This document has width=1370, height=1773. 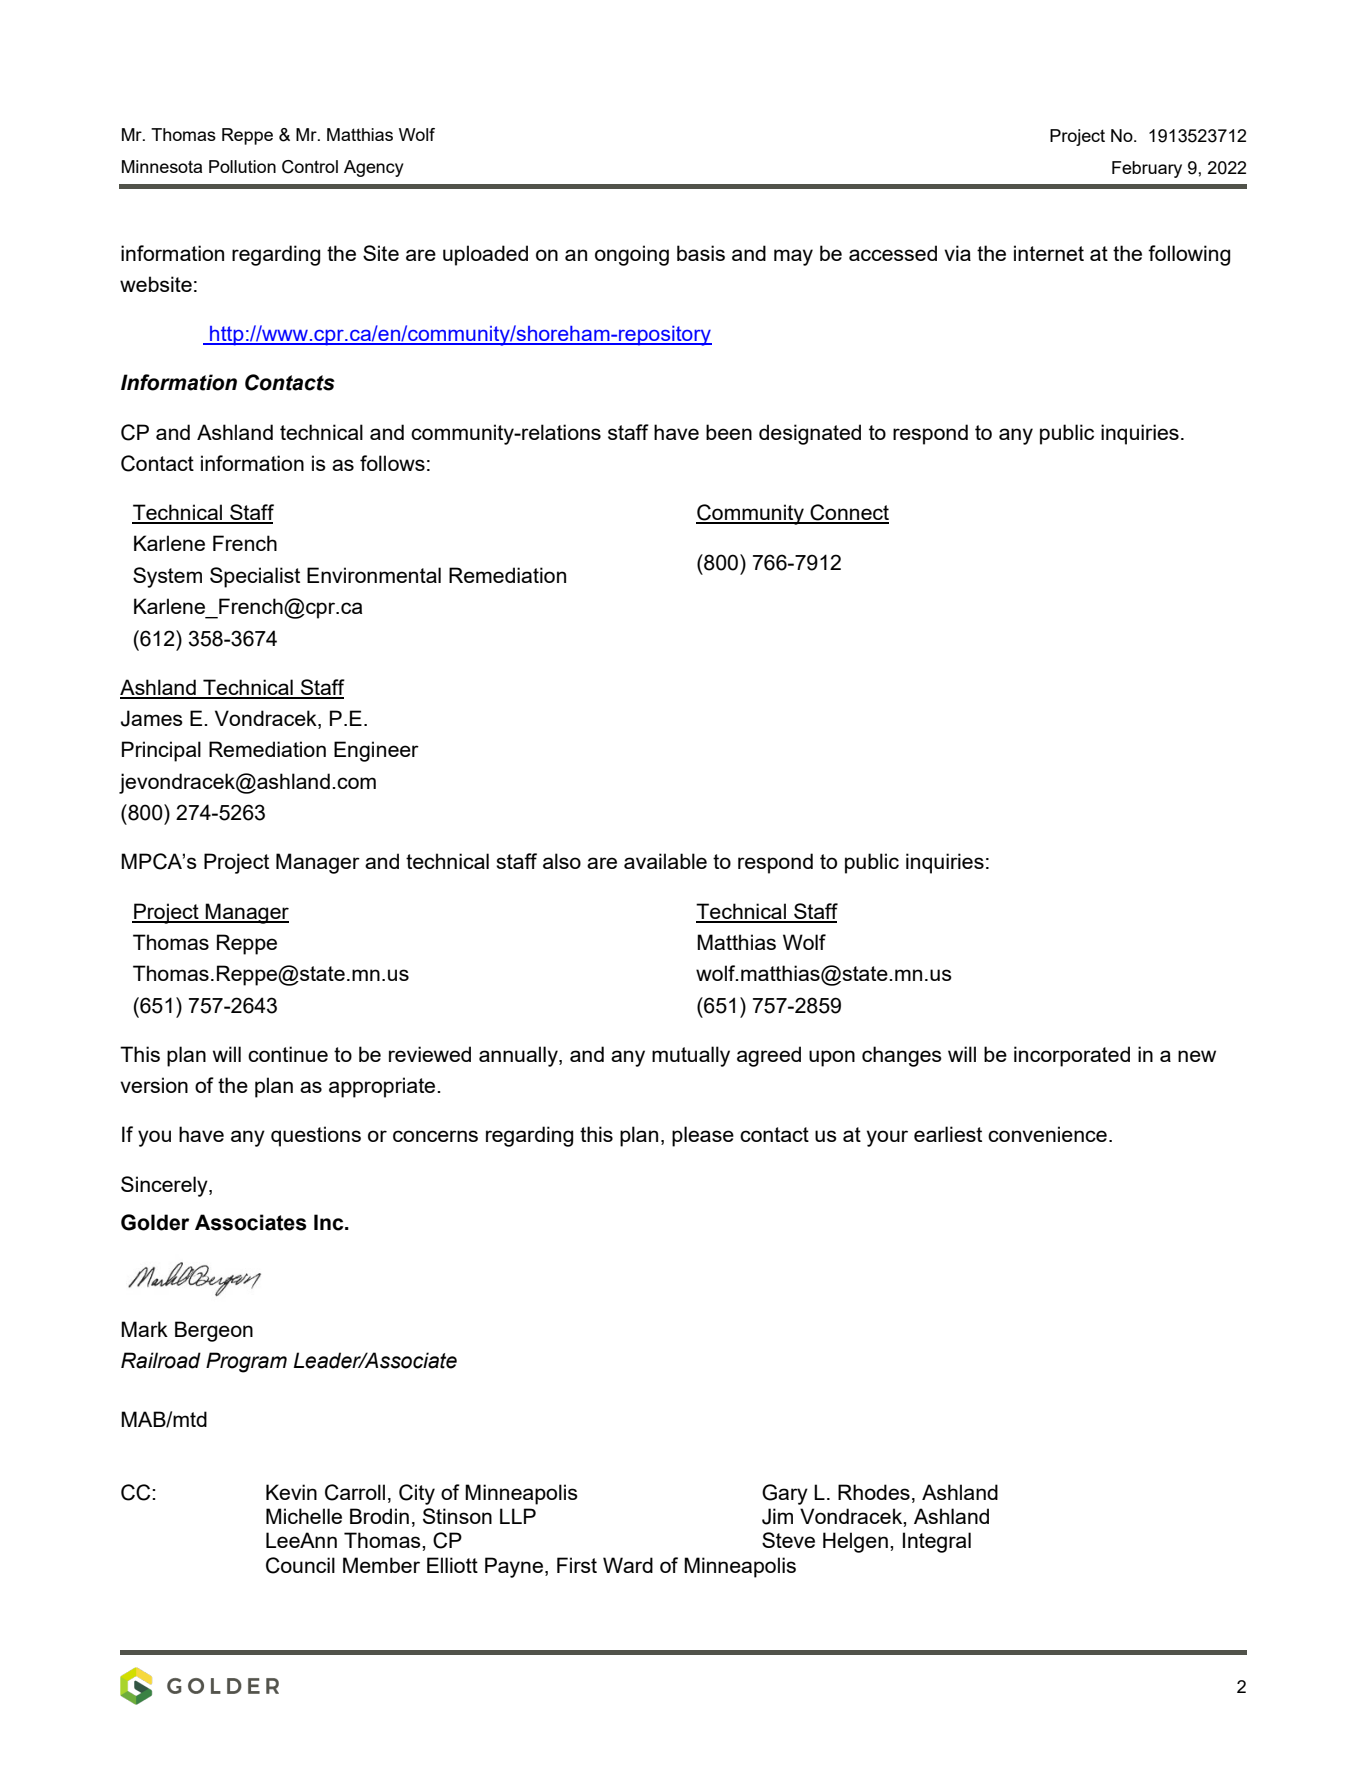 What do you see at coordinates (304, 1516) in the document?
I see `Michelle` at bounding box center [304, 1516].
